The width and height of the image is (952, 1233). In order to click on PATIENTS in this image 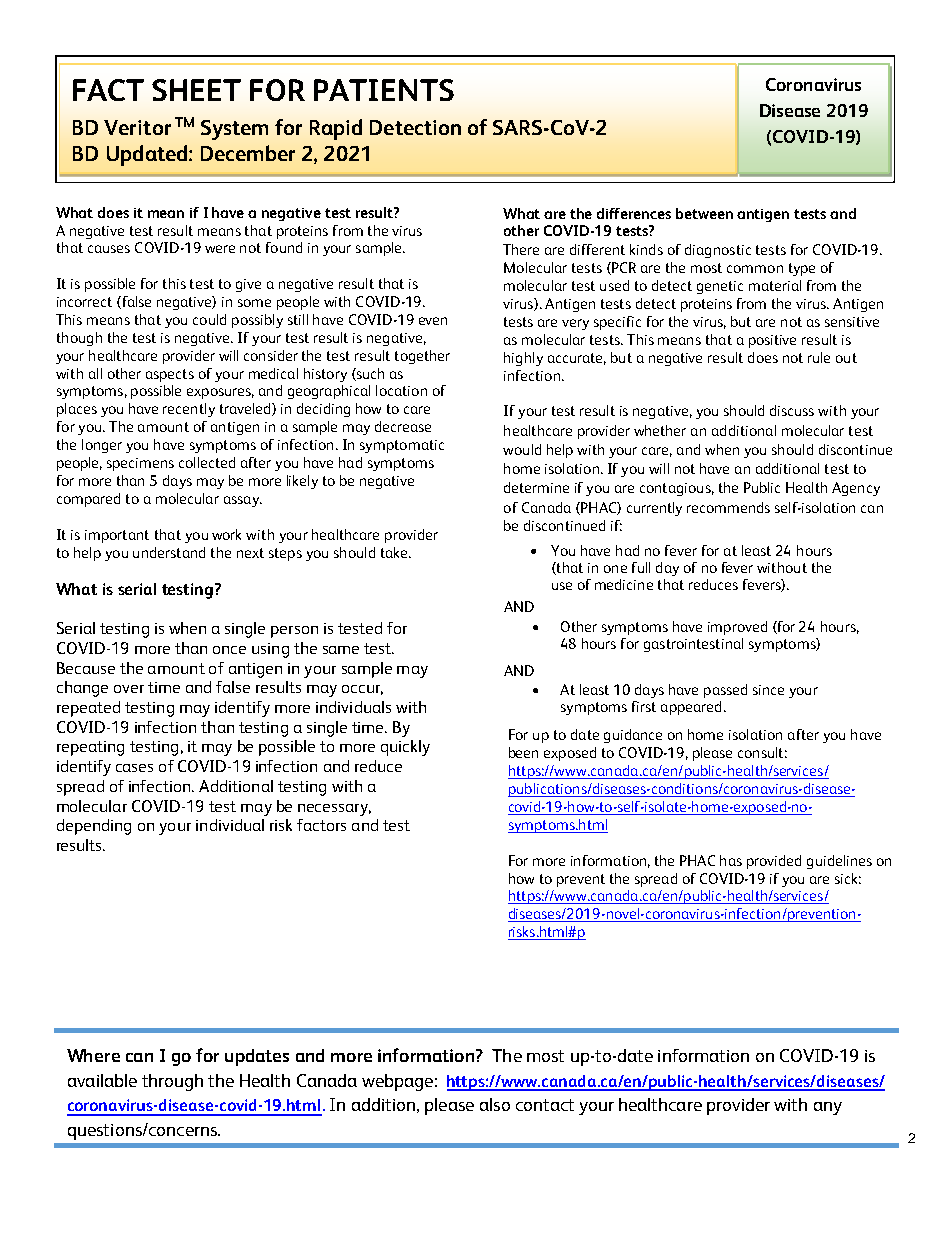, I will do `click(384, 90)`.
